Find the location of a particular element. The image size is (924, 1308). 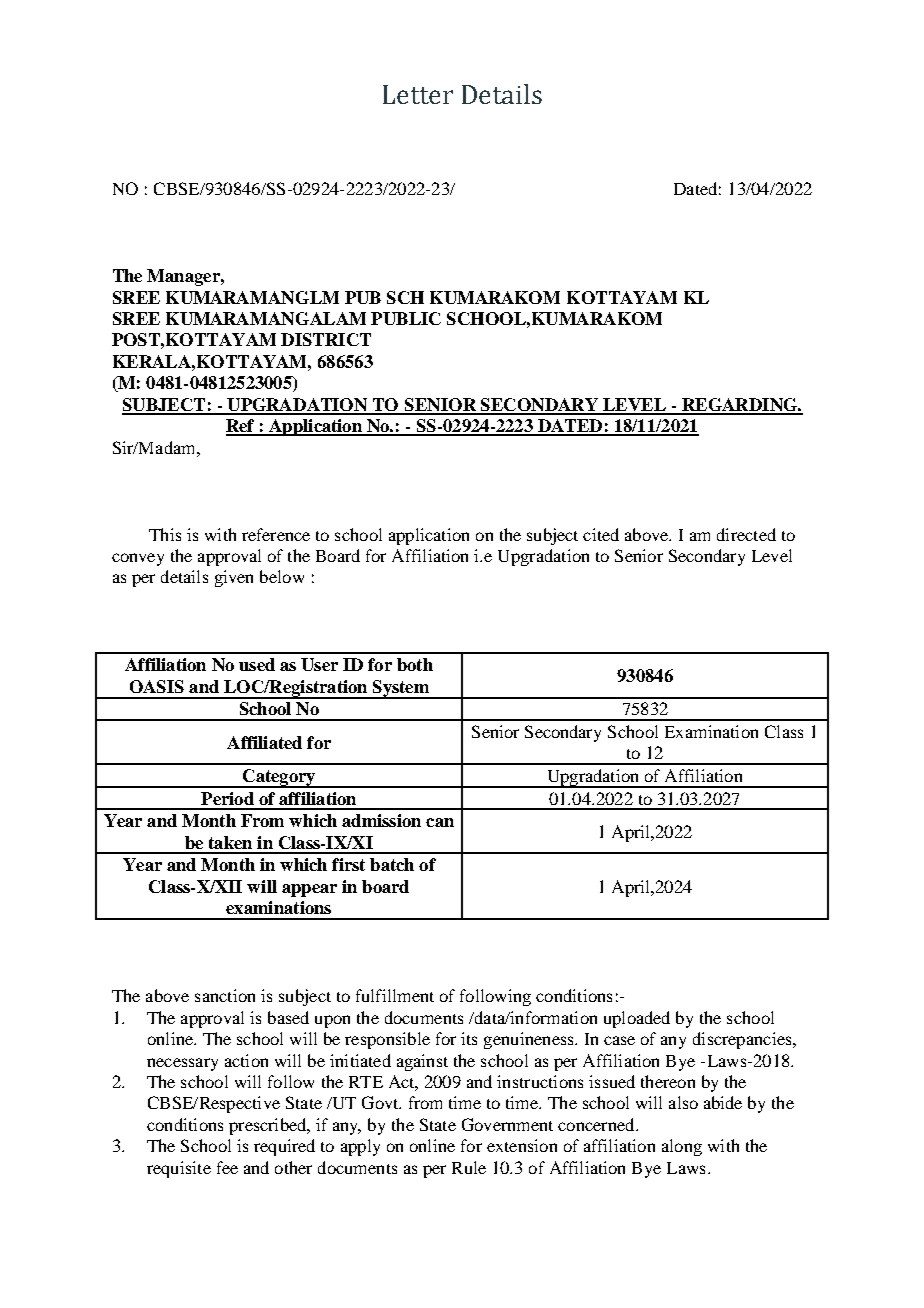

System is located at coordinates (400, 689).
